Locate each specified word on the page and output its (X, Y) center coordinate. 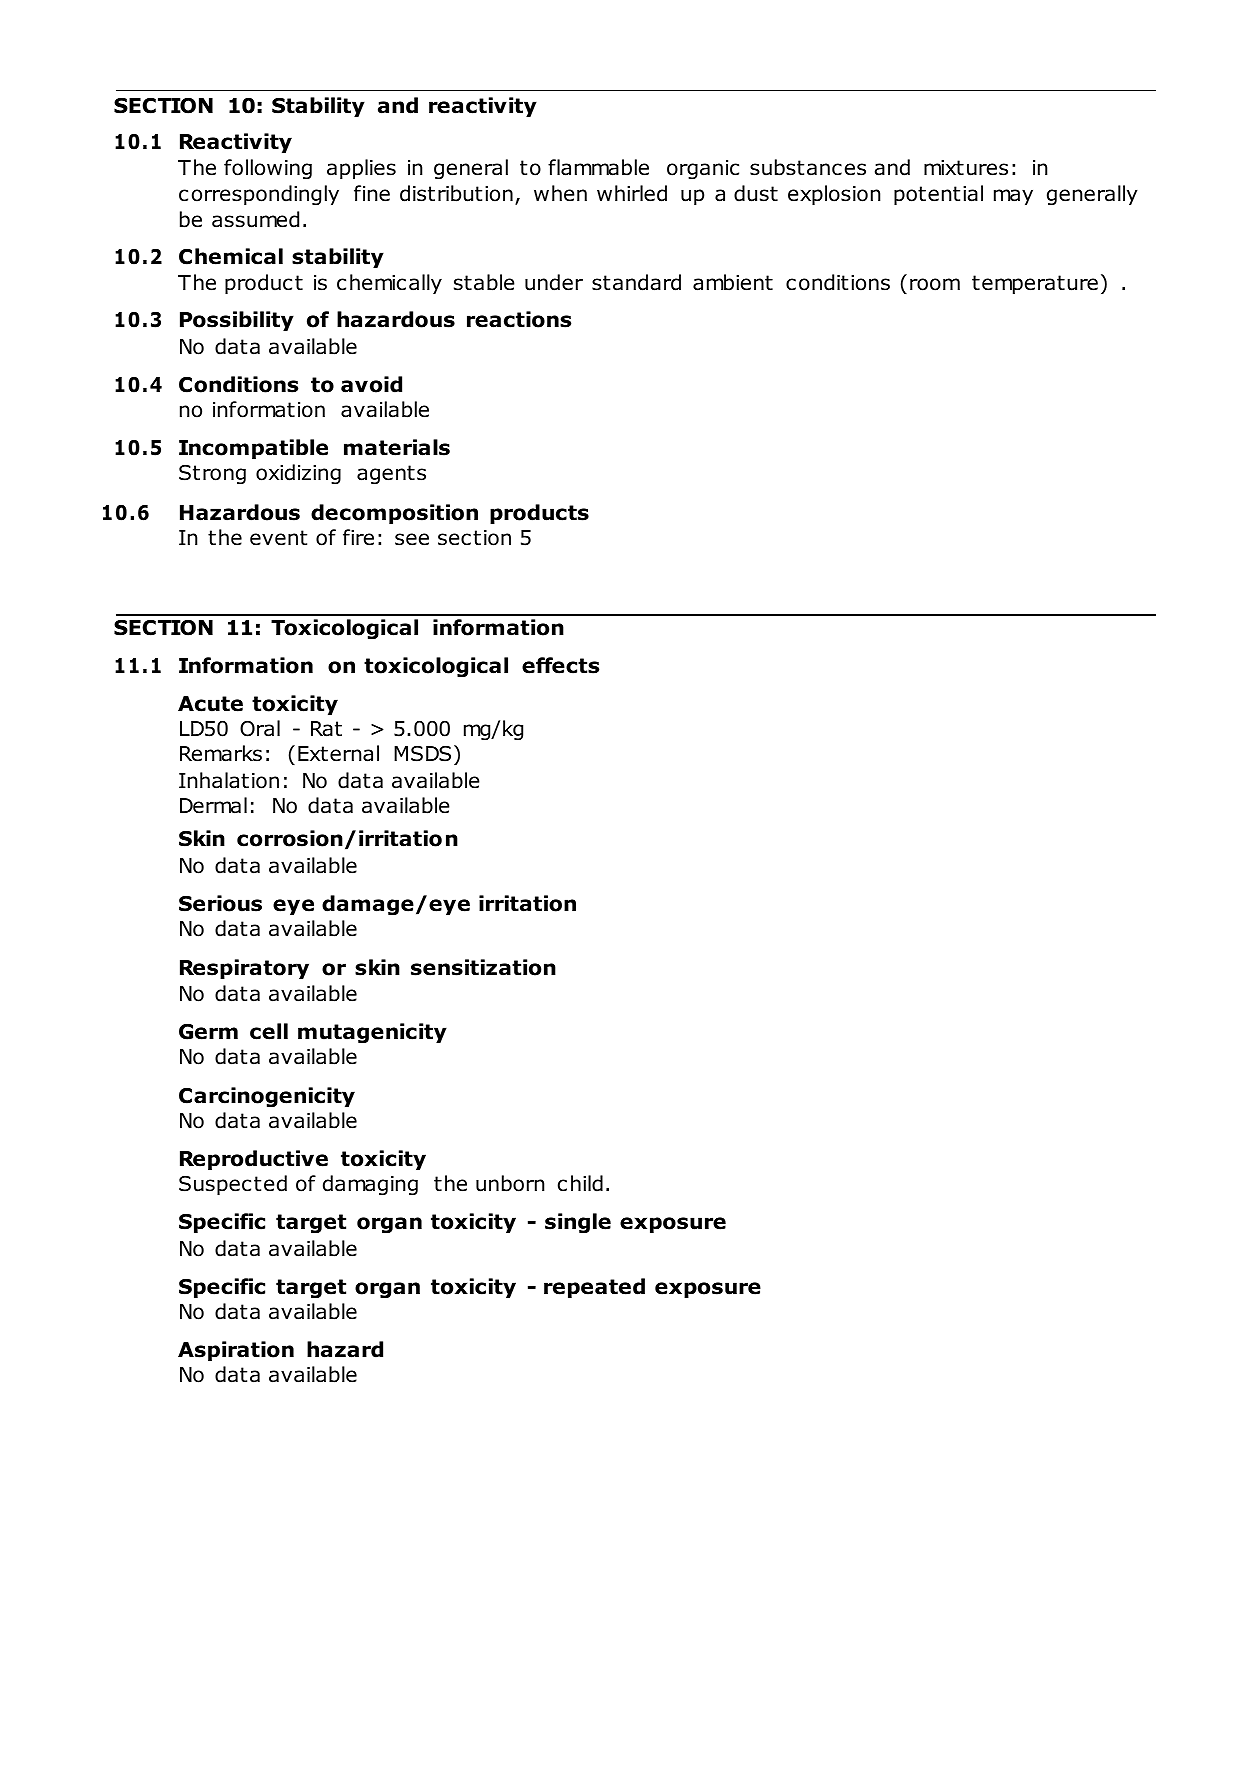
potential (938, 195)
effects (560, 665)
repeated (594, 1288)
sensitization (483, 967)
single (578, 1223)
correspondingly (259, 195)
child (580, 1183)
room (935, 284)
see (412, 539)
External (338, 753)
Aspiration (236, 1351)
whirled (632, 193)
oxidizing (298, 474)
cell (269, 1031)
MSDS (422, 754)
